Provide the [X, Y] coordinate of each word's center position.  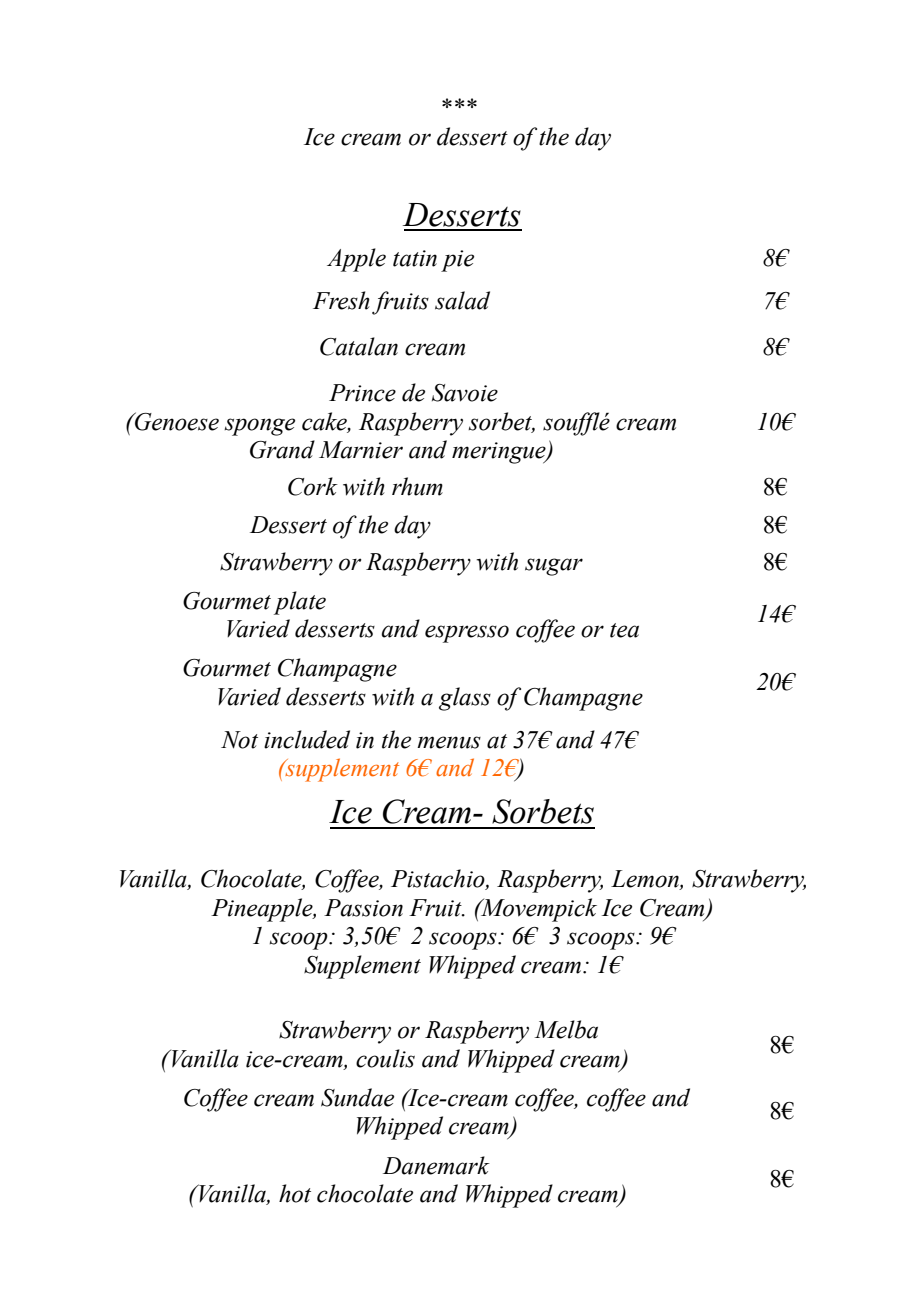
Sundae [357, 1097]
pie [457, 261]
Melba [566, 1029]
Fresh [341, 300]
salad [462, 300]
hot [295, 1193]
